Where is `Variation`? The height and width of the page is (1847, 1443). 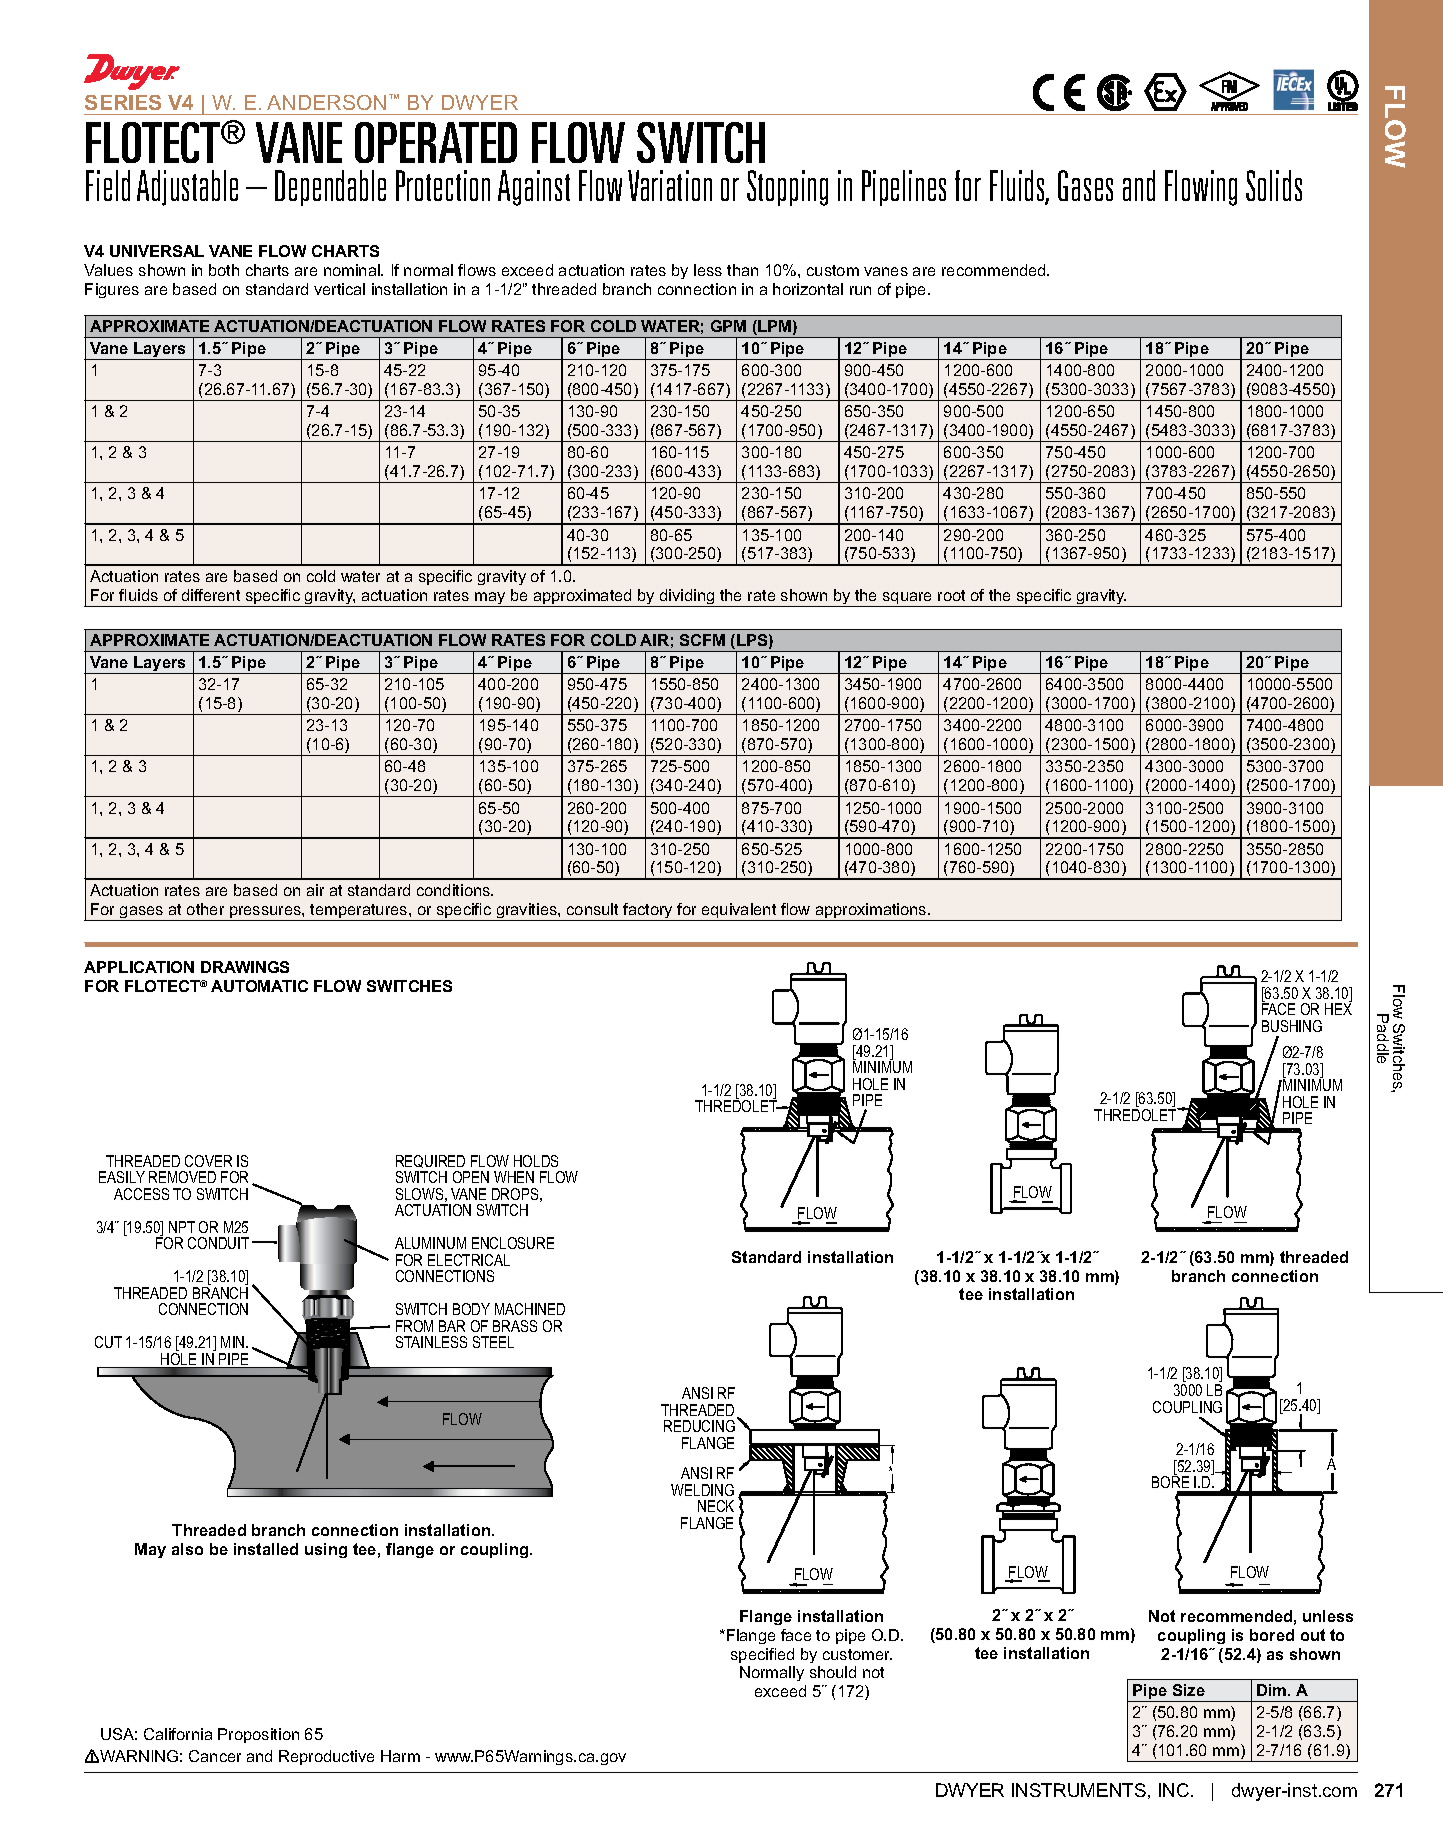 Variation is located at coordinates (670, 185).
